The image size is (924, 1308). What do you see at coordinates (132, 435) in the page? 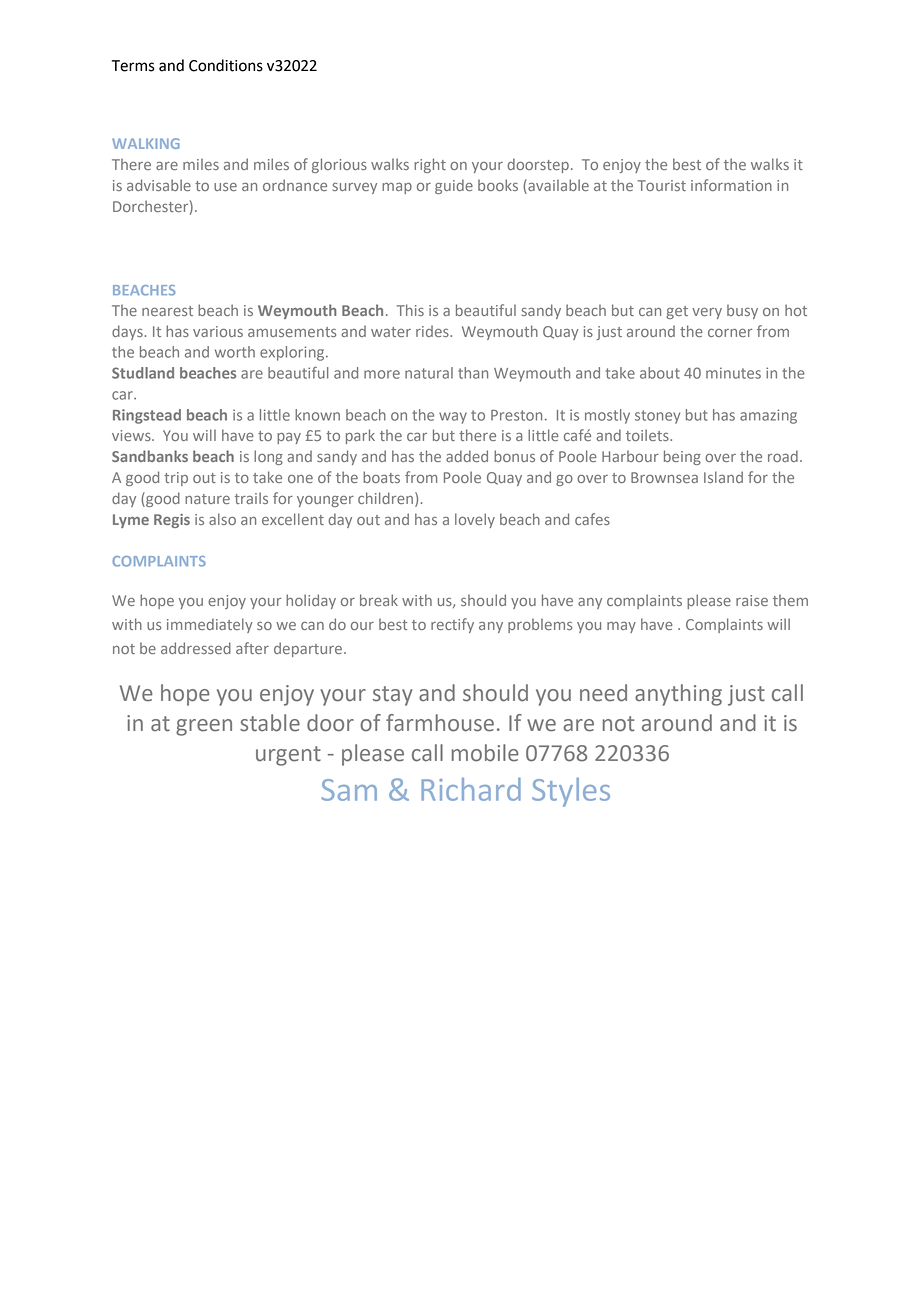
I see `views` at bounding box center [132, 435].
